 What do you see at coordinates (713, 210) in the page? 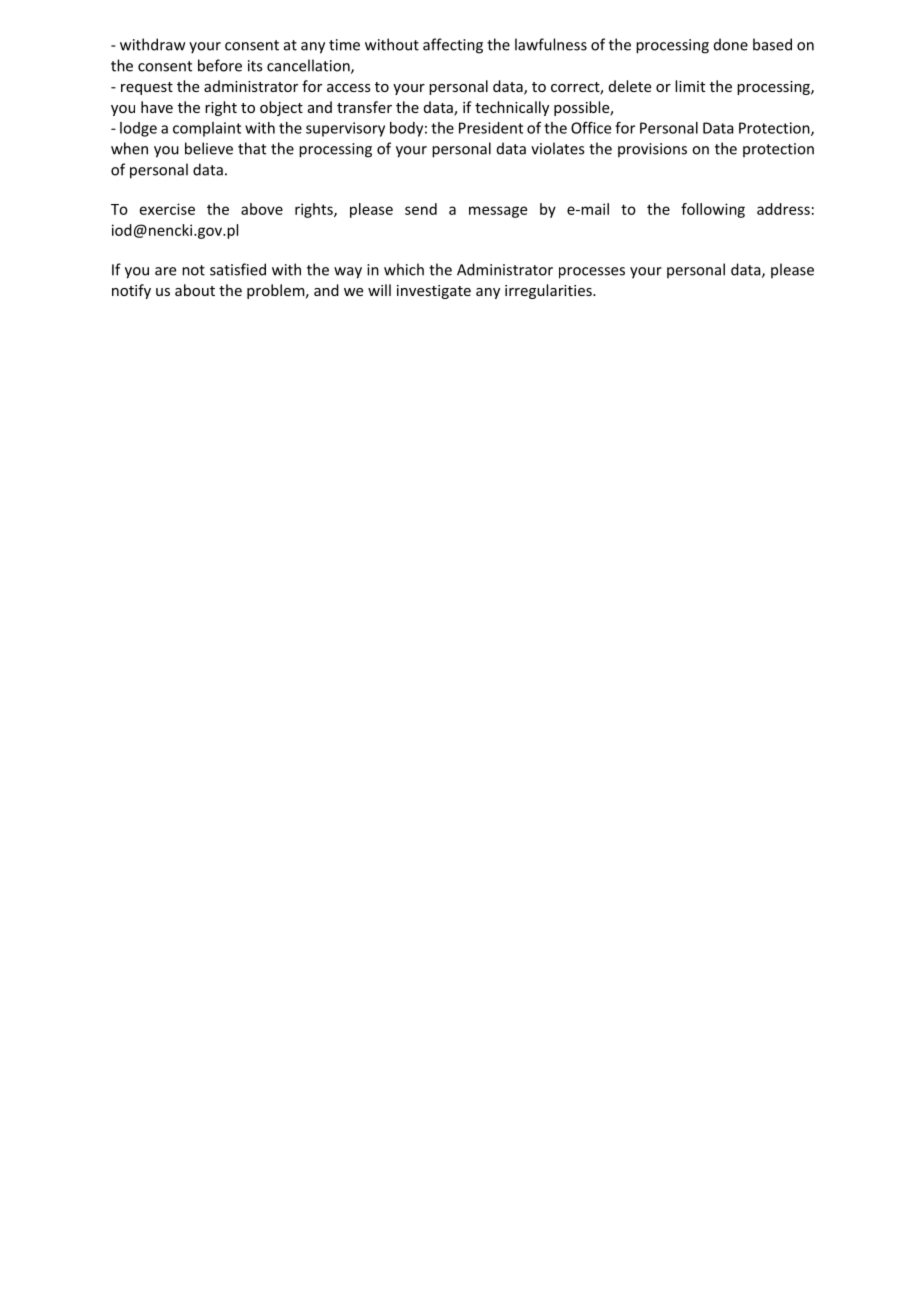
I see `following` at bounding box center [713, 210].
